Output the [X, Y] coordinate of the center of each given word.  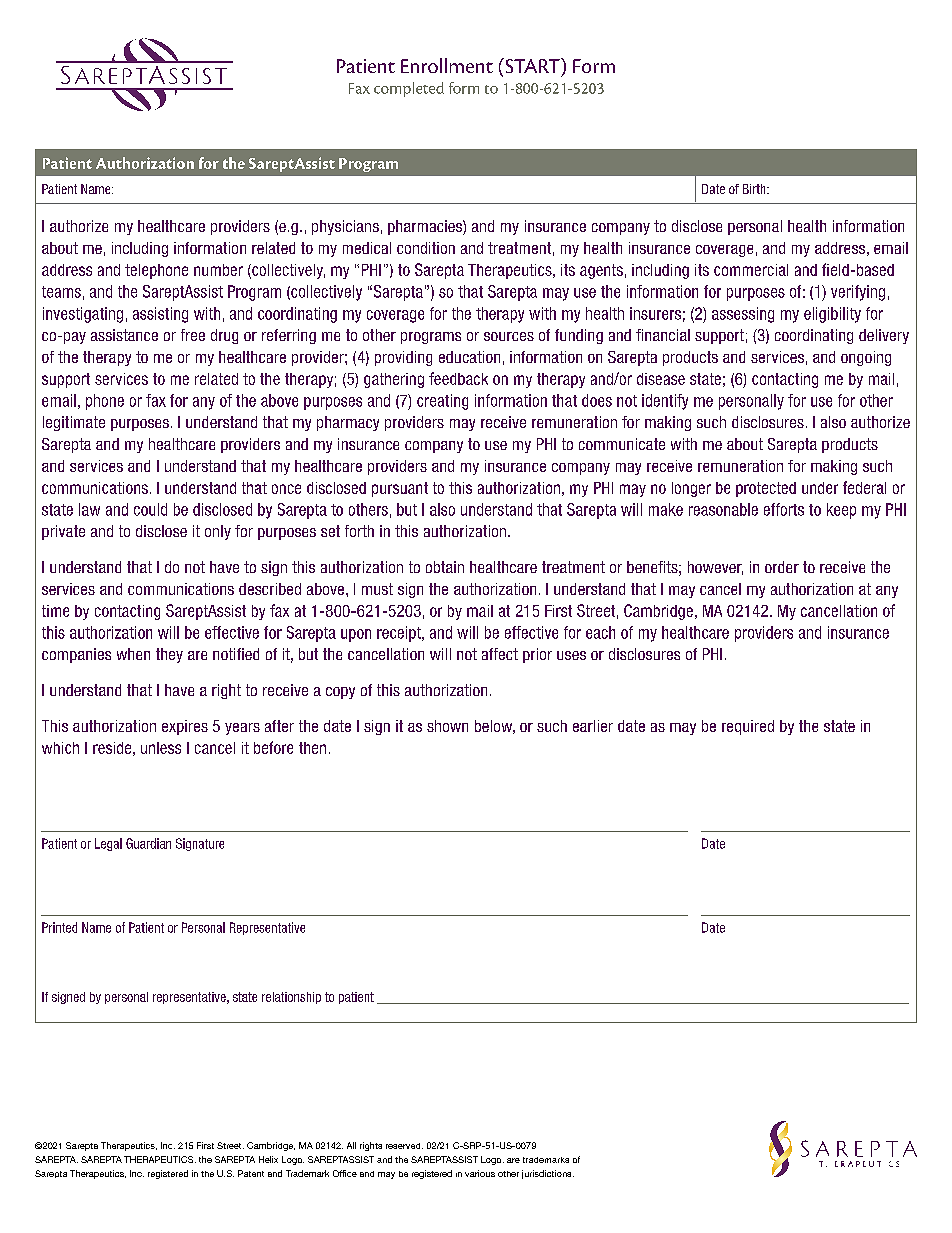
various [480, 1173]
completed [409, 89]
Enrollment [447, 65]
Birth [755, 189]
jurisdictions [548, 1174]
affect [500, 654]
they [169, 655]
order [782, 567]
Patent [251, 1173]
